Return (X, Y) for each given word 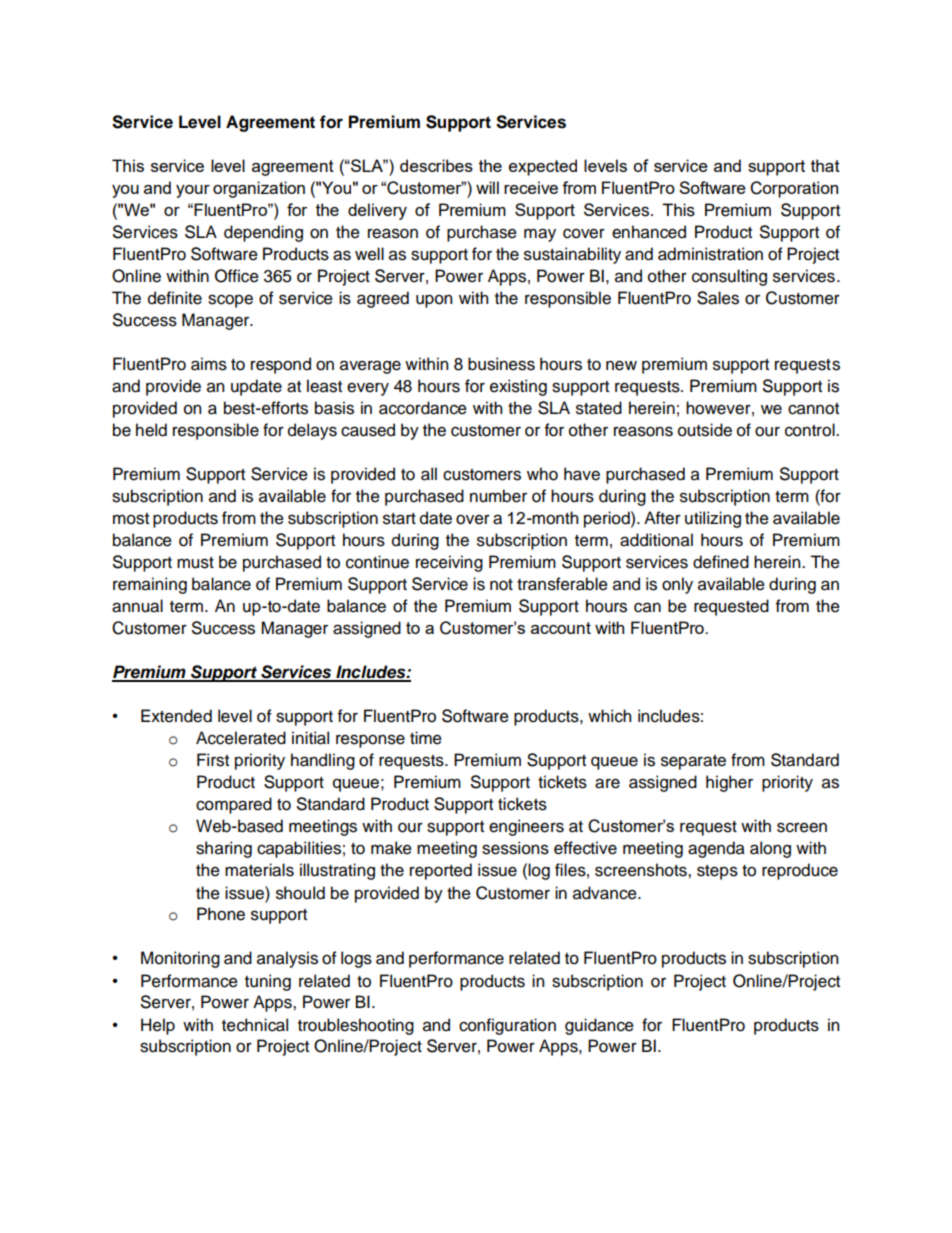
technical (255, 1025)
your (193, 191)
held (151, 430)
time (426, 738)
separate (693, 762)
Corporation (794, 189)
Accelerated (241, 738)
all (429, 474)
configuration (507, 1026)
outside (705, 430)
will (487, 187)
